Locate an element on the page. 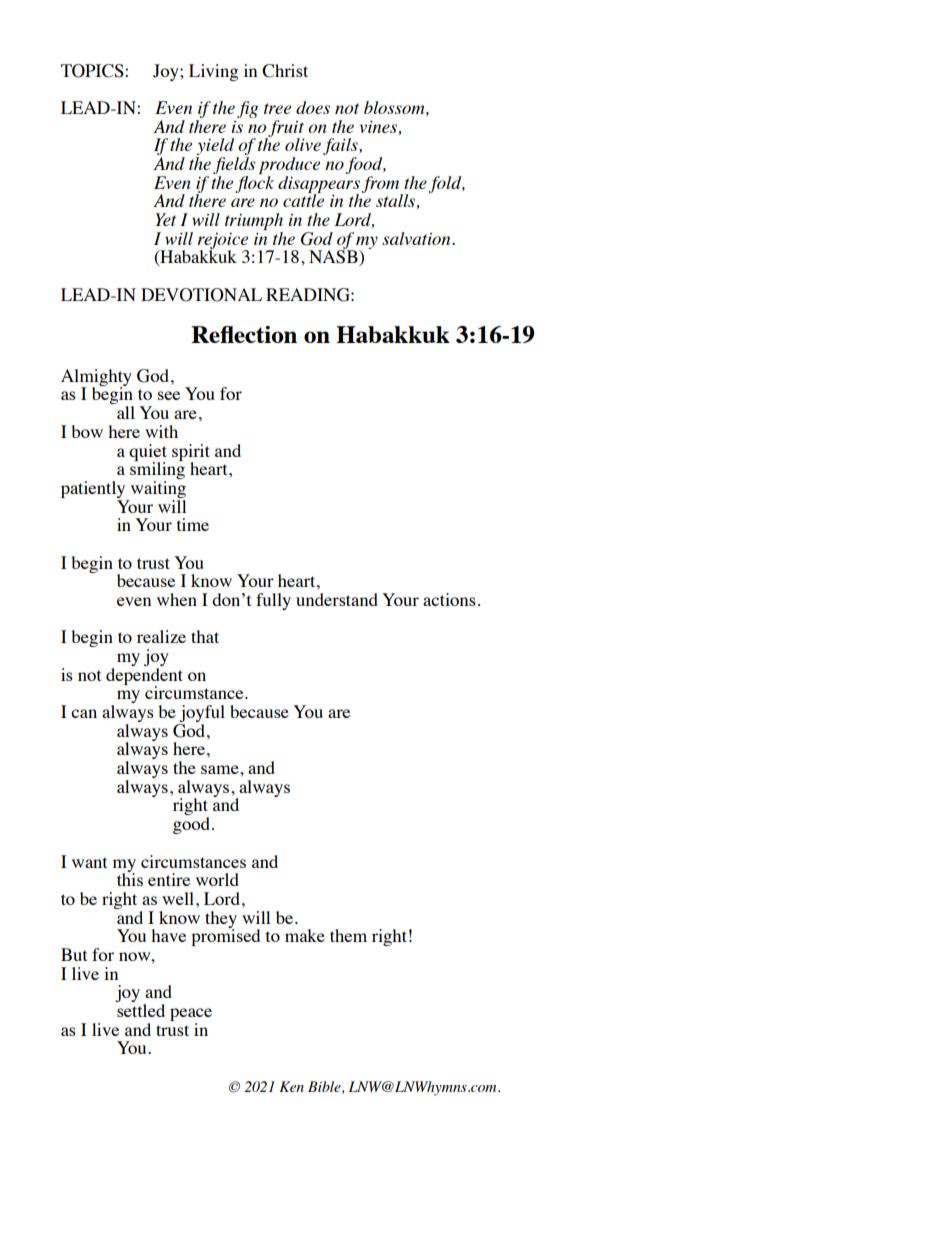  Ken is located at coordinates (291, 1086).
